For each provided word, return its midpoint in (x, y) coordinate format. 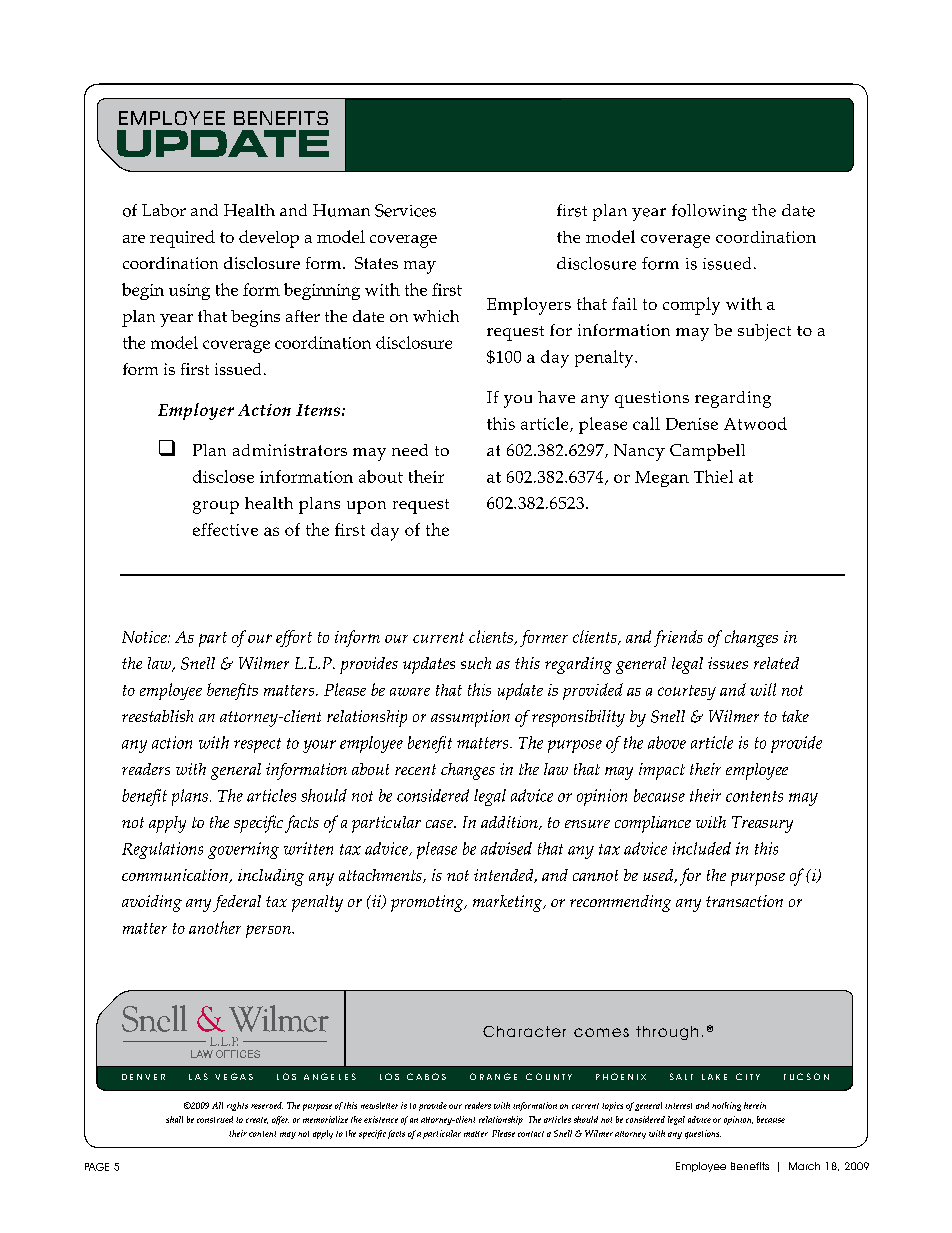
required (182, 239)
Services (405, 210)
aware (410, 692)
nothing (726, 1106)
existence (381, 1119)
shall (174, 1119)
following (709, 212)
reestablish (157, 716)
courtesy (687, 692)
